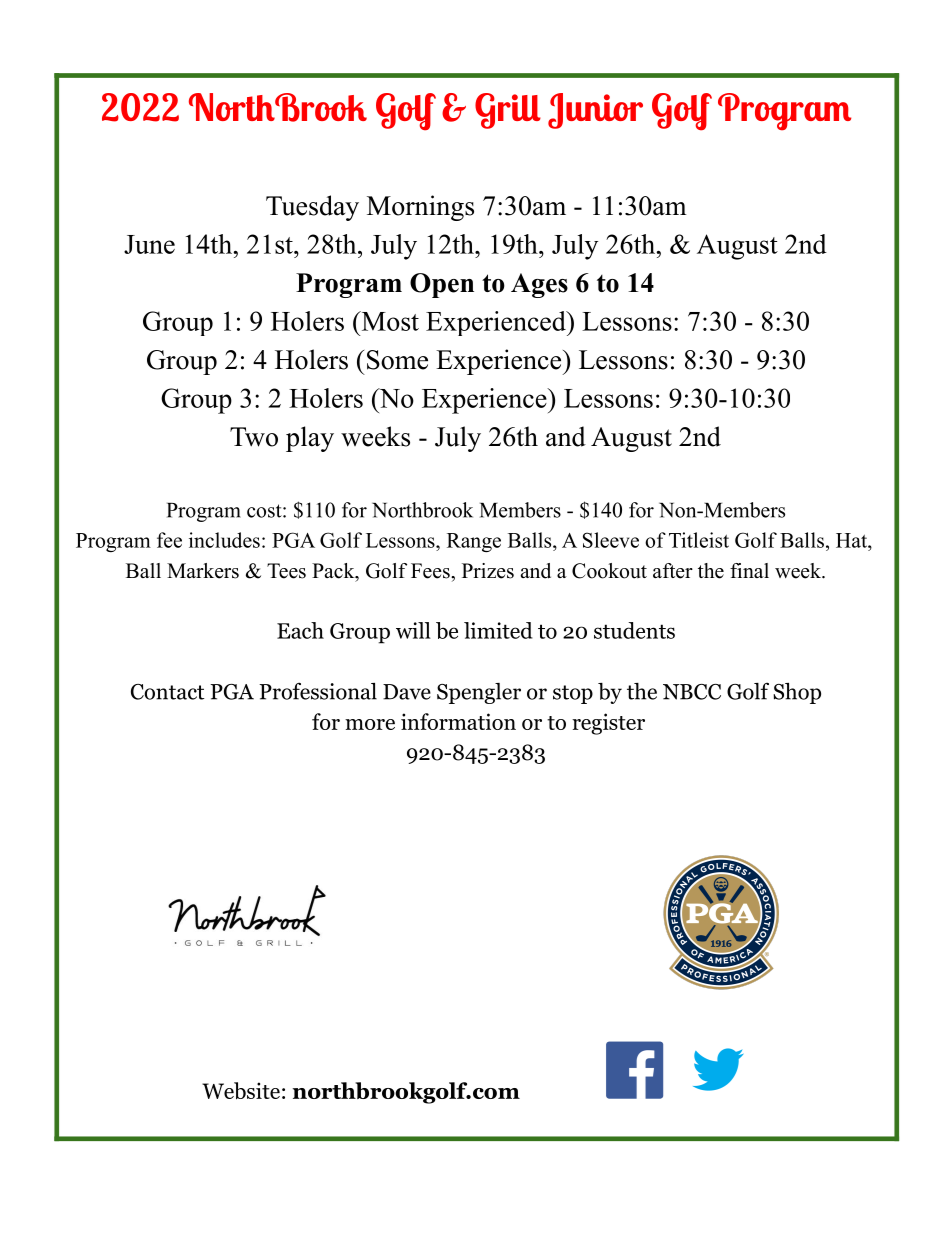 The width and height of the screenshot is (952, 1233). Describe the element at coordinates (203, 571) in the screenshot. I see `Markers` at that location.
